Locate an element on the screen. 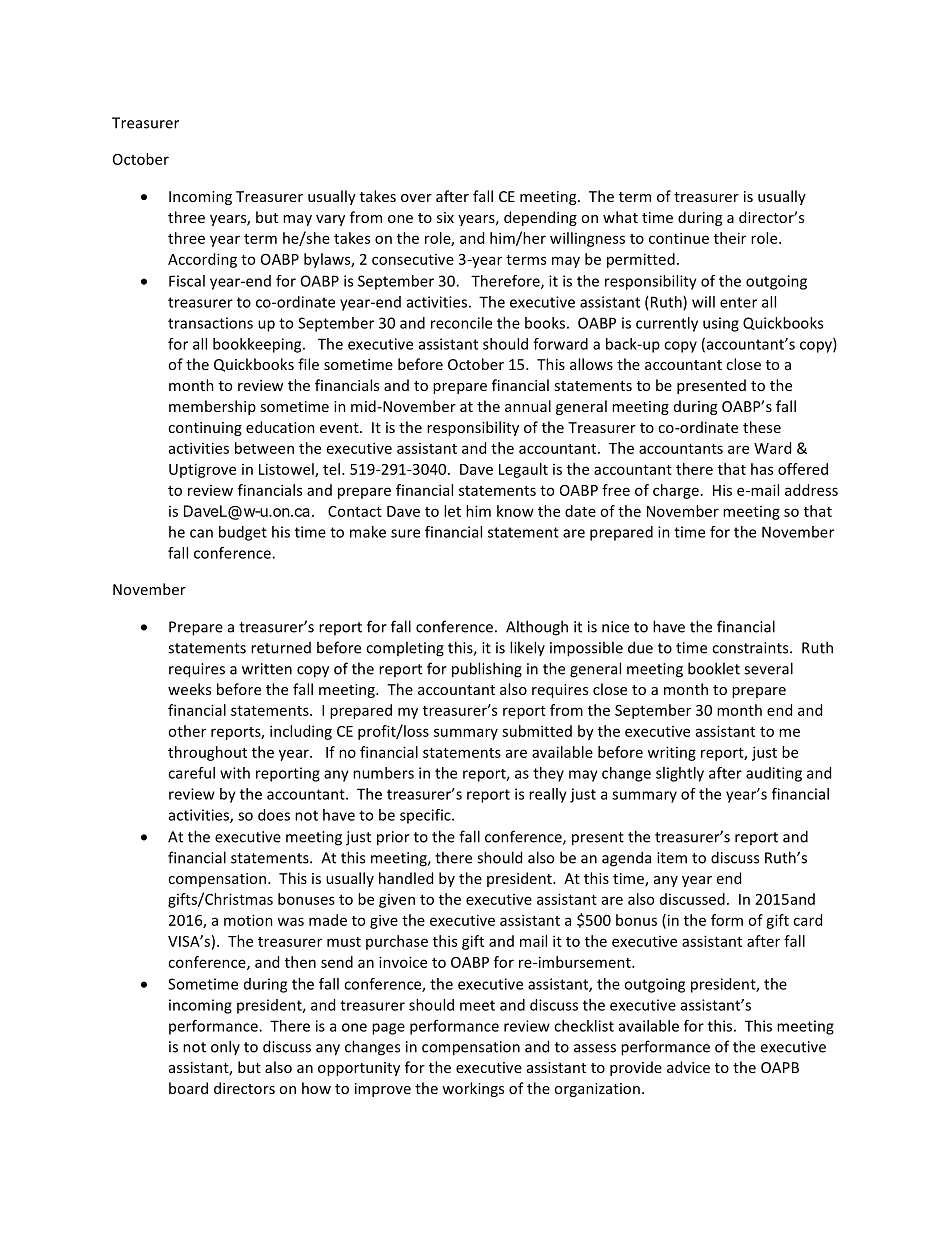 This screenshot has width=952, height=1233. vary is located at coordinates (330, 220).
